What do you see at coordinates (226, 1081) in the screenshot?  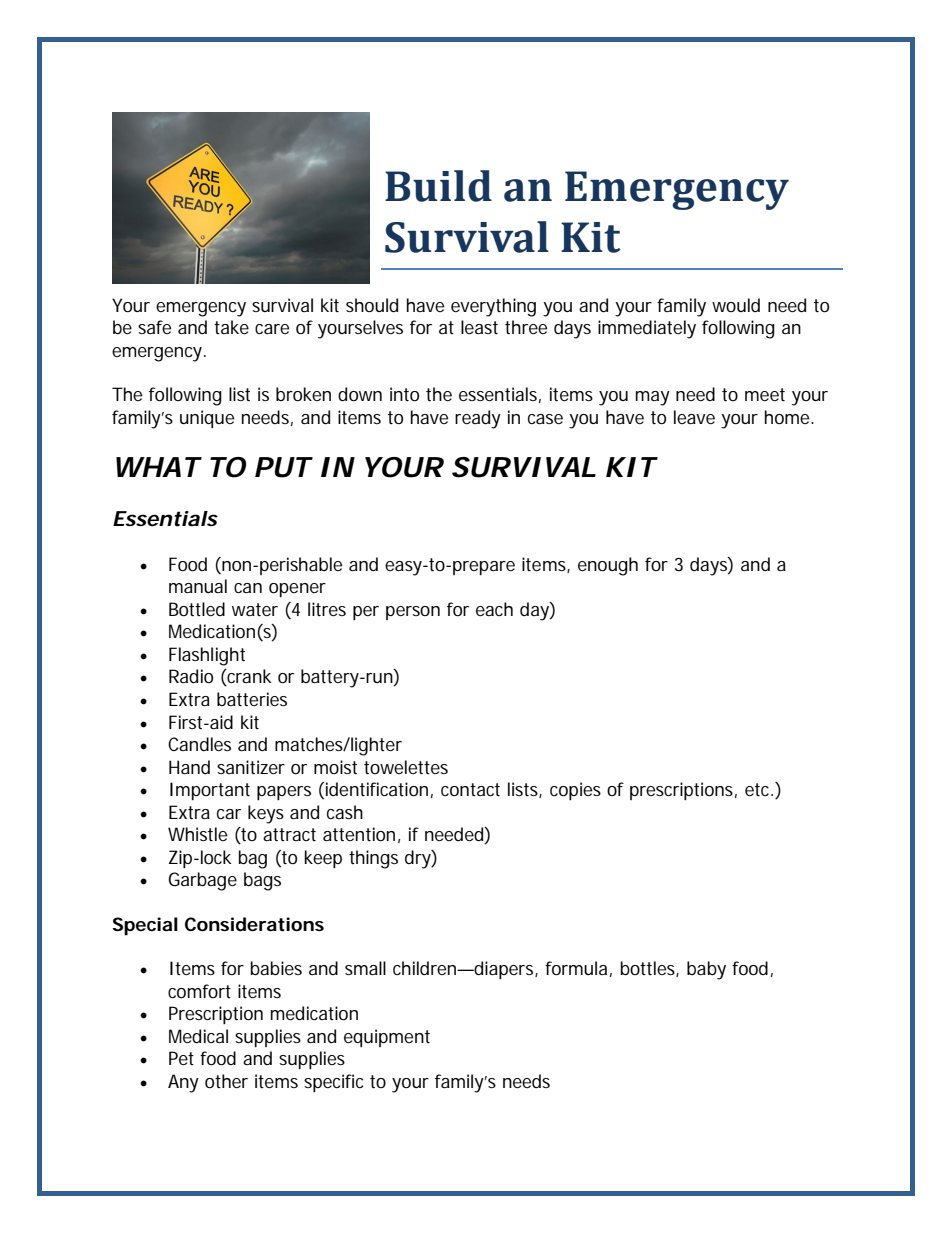 I see `other` at bounding box center [226, 1081].
